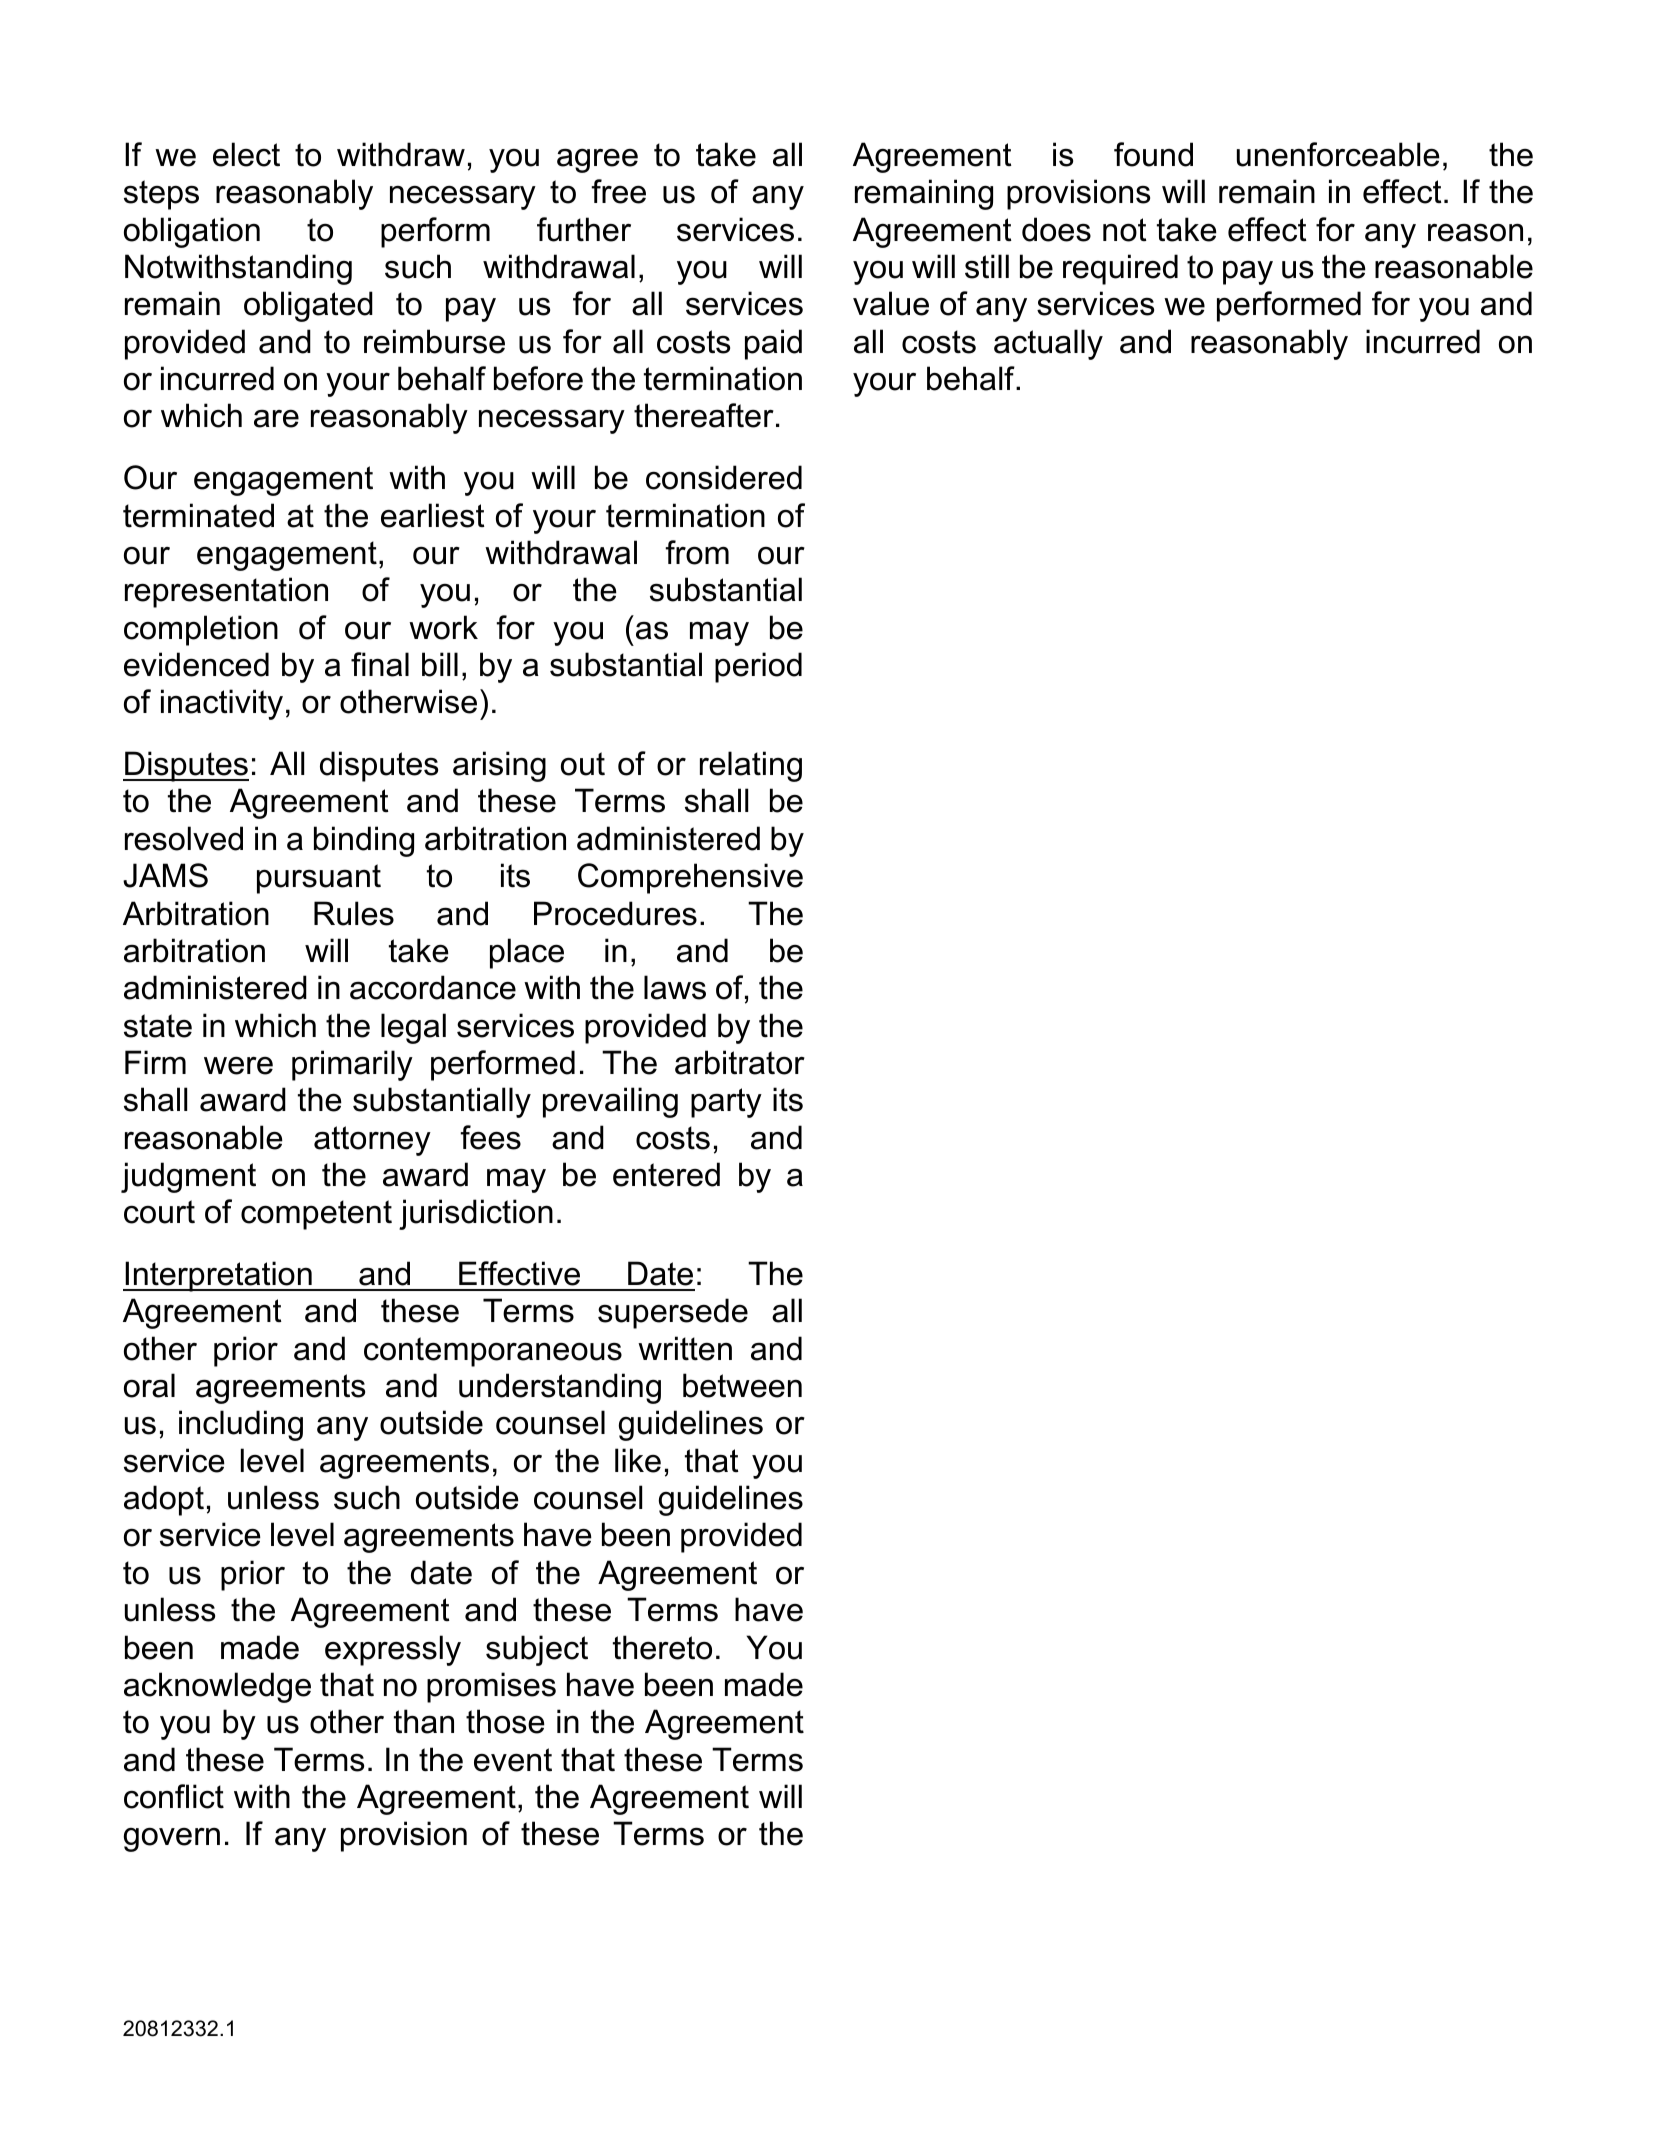 The width and height of the screenshot is (1657, 2144). What do you see at coordinates (618, 191) in the screenshot?
I see `free` at bounding box center [618, 191].
